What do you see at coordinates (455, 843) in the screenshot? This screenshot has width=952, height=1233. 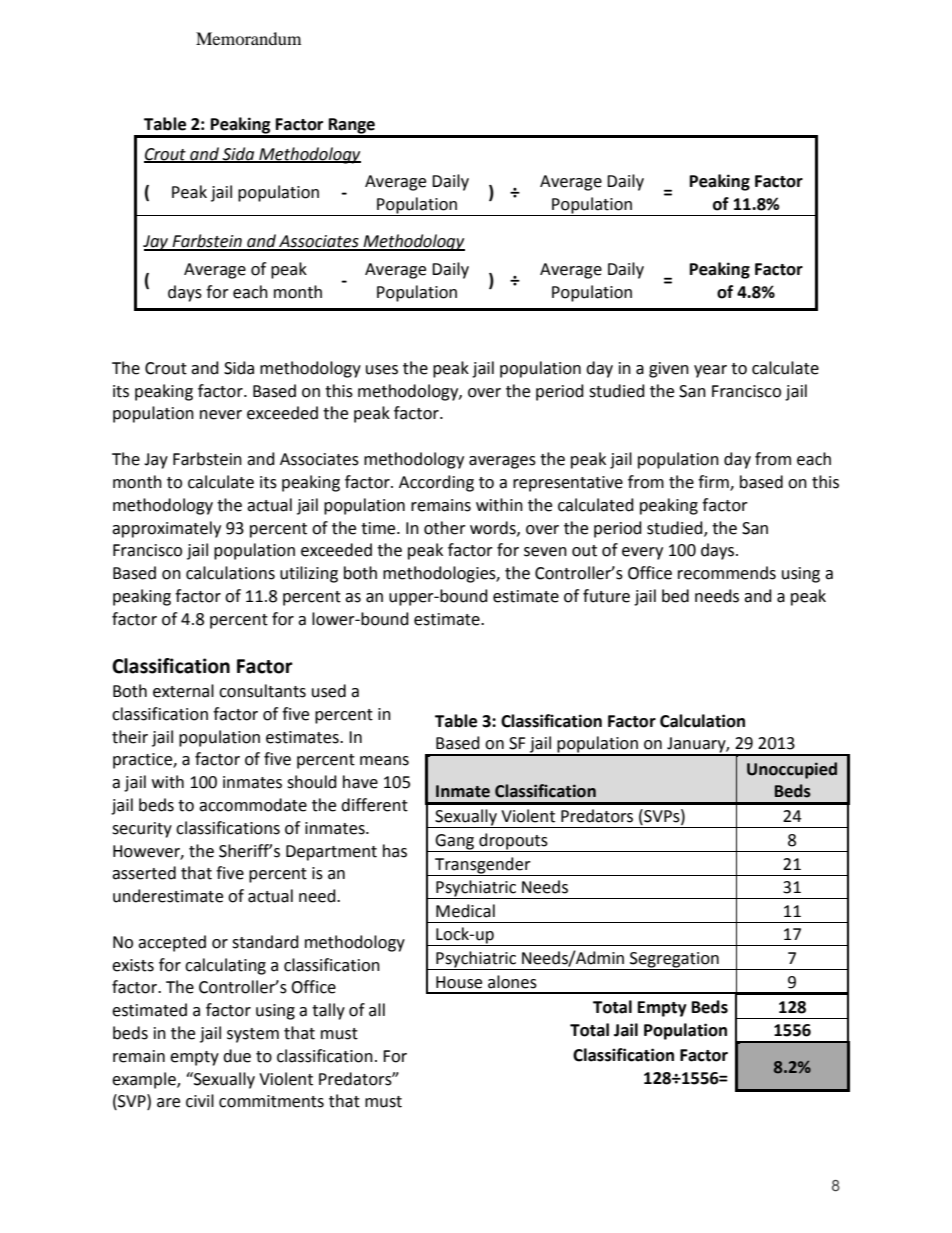 I see `Gang` at bounding box center [455, 843].
